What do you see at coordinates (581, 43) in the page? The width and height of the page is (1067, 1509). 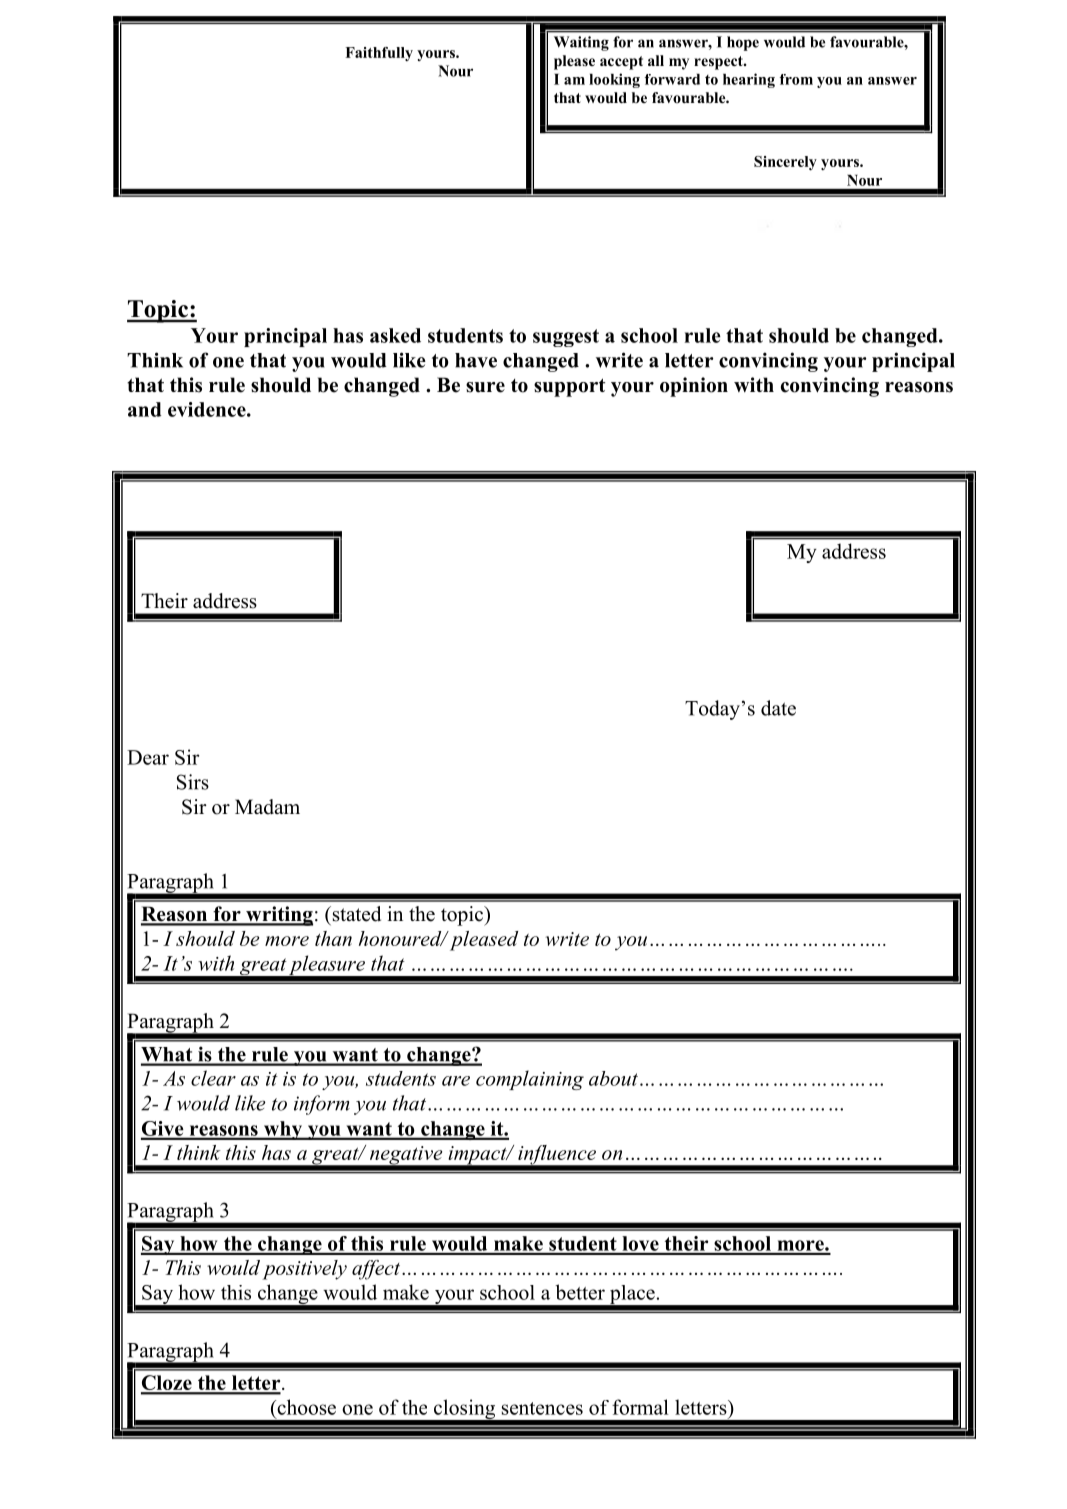 I see `Waiting` at bounding box center [581, 43].
